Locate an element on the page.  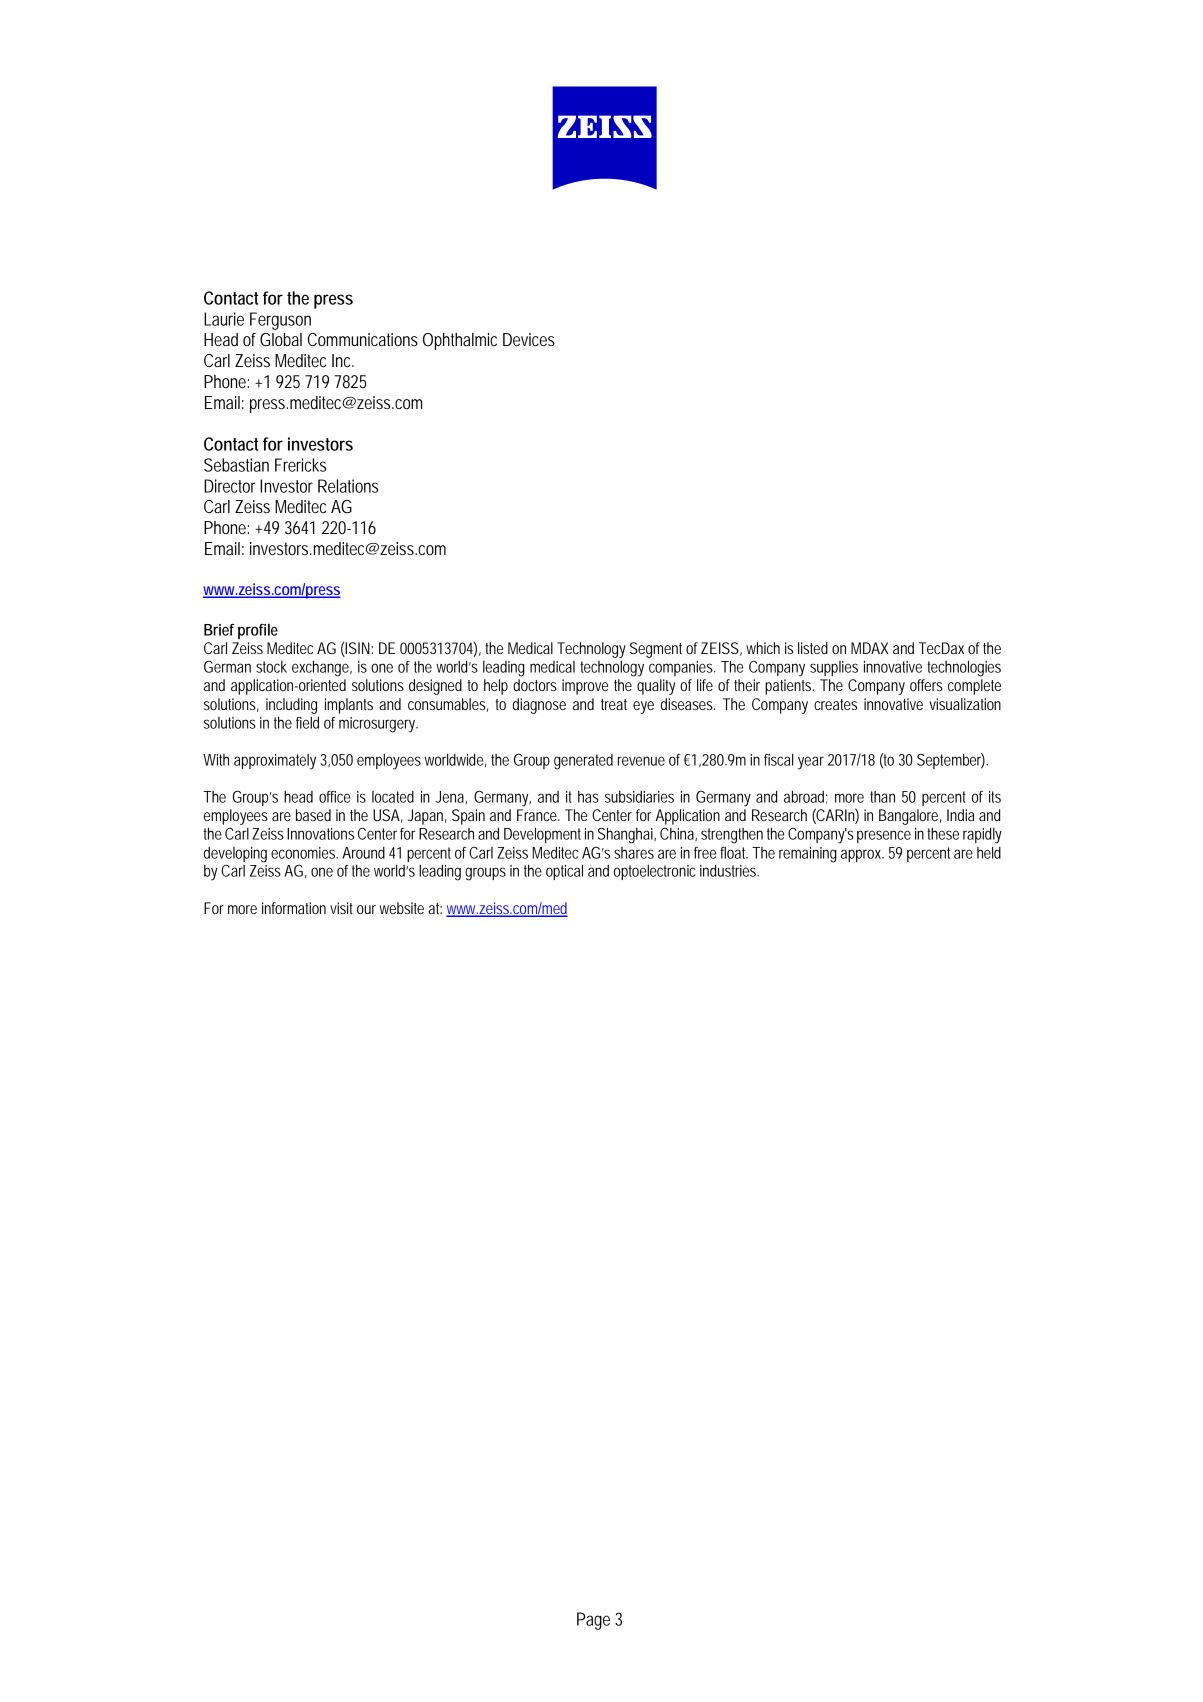
than is located at coordinates (882, 797).
